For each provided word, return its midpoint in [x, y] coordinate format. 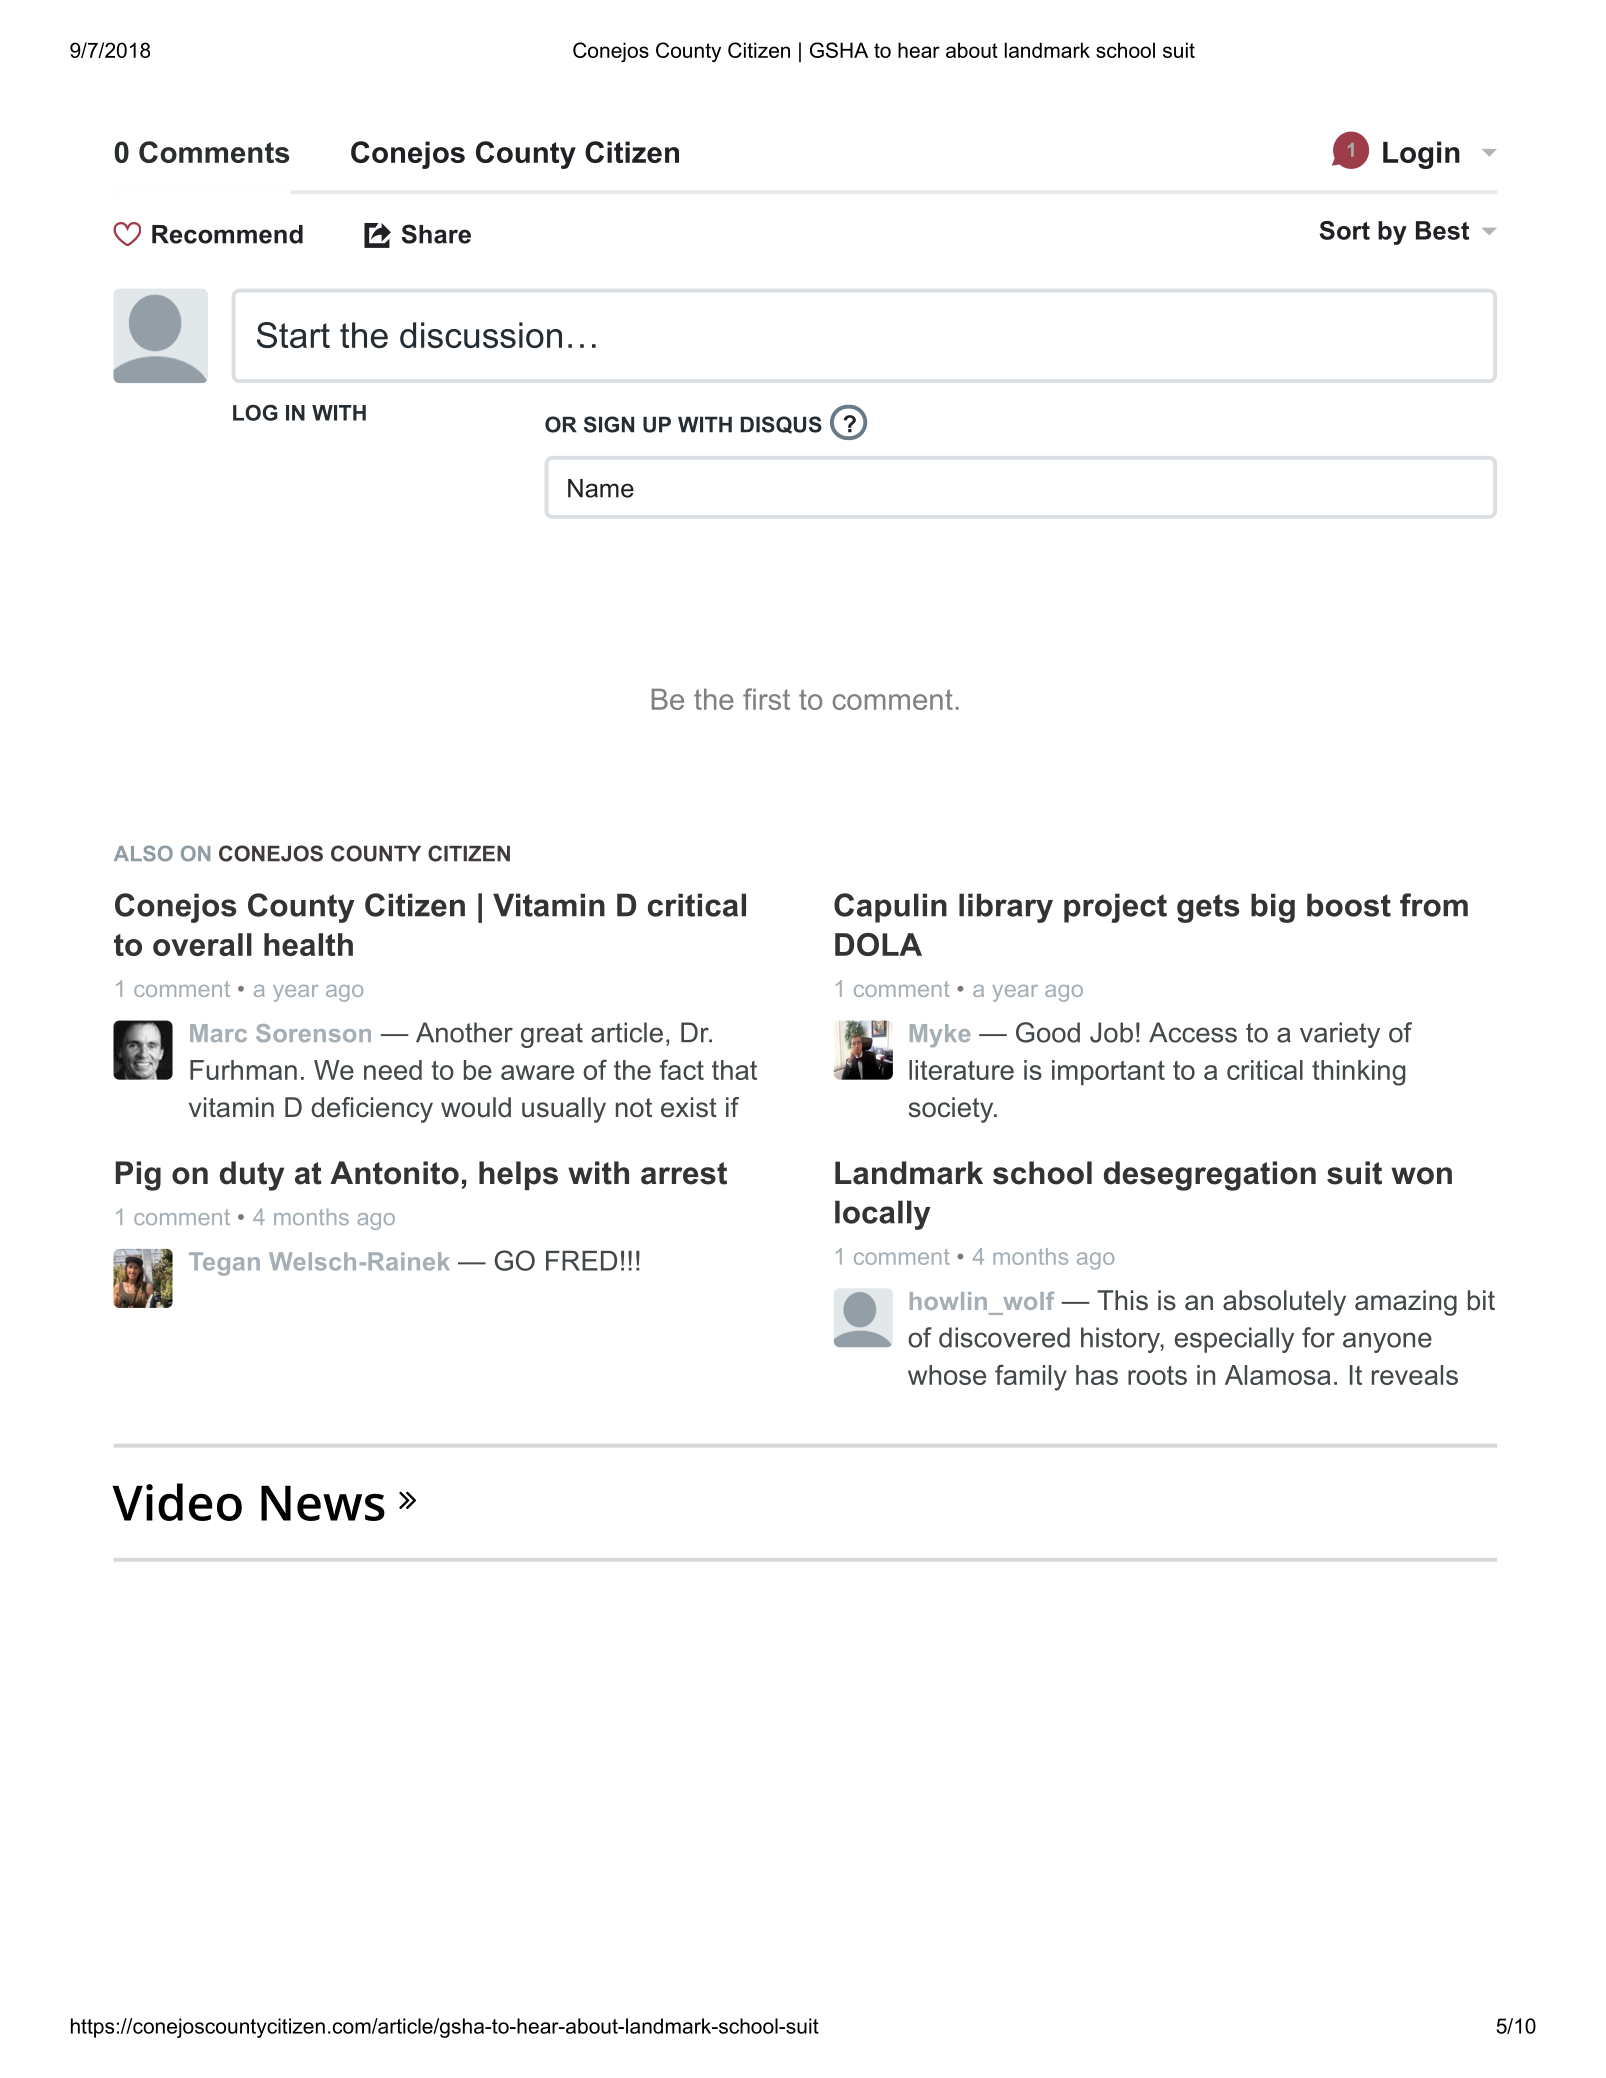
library [1006, 908]
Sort [1345, 230]
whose [947, 1375]
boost [1349, 905]
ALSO [143, 854]
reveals [1415, 1375]
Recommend [227, 234]
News [323, 1503]
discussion [481, 335]
